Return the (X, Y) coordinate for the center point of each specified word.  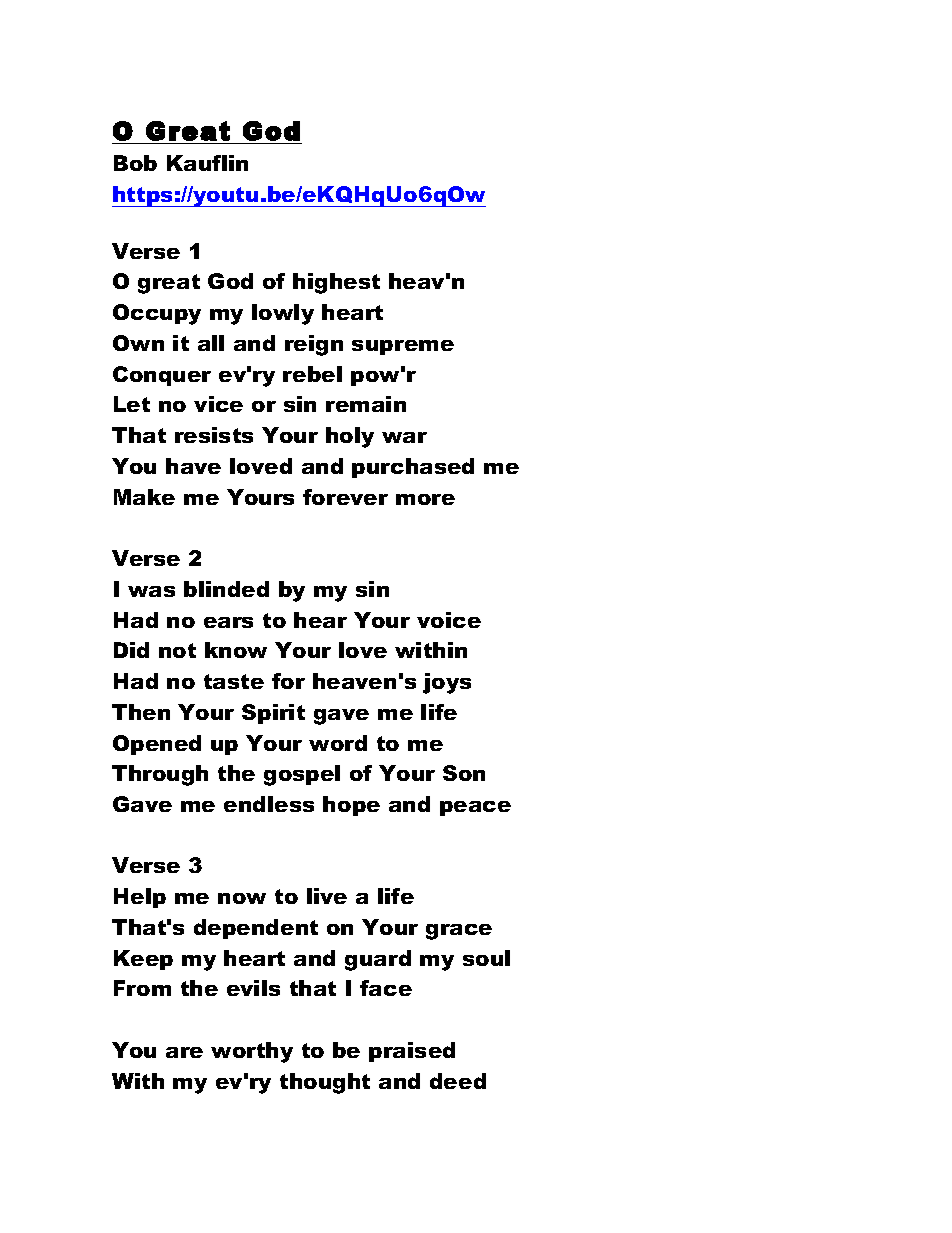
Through (160, 775)
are (184, 1052)
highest (336, 283)
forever (345, 497)
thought (325, 1083)
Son (464, 773)
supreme (403, 347)
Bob (135, 163)
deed (458, 1081)
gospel (302, 775)
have (193, 466)
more (425, 499)
